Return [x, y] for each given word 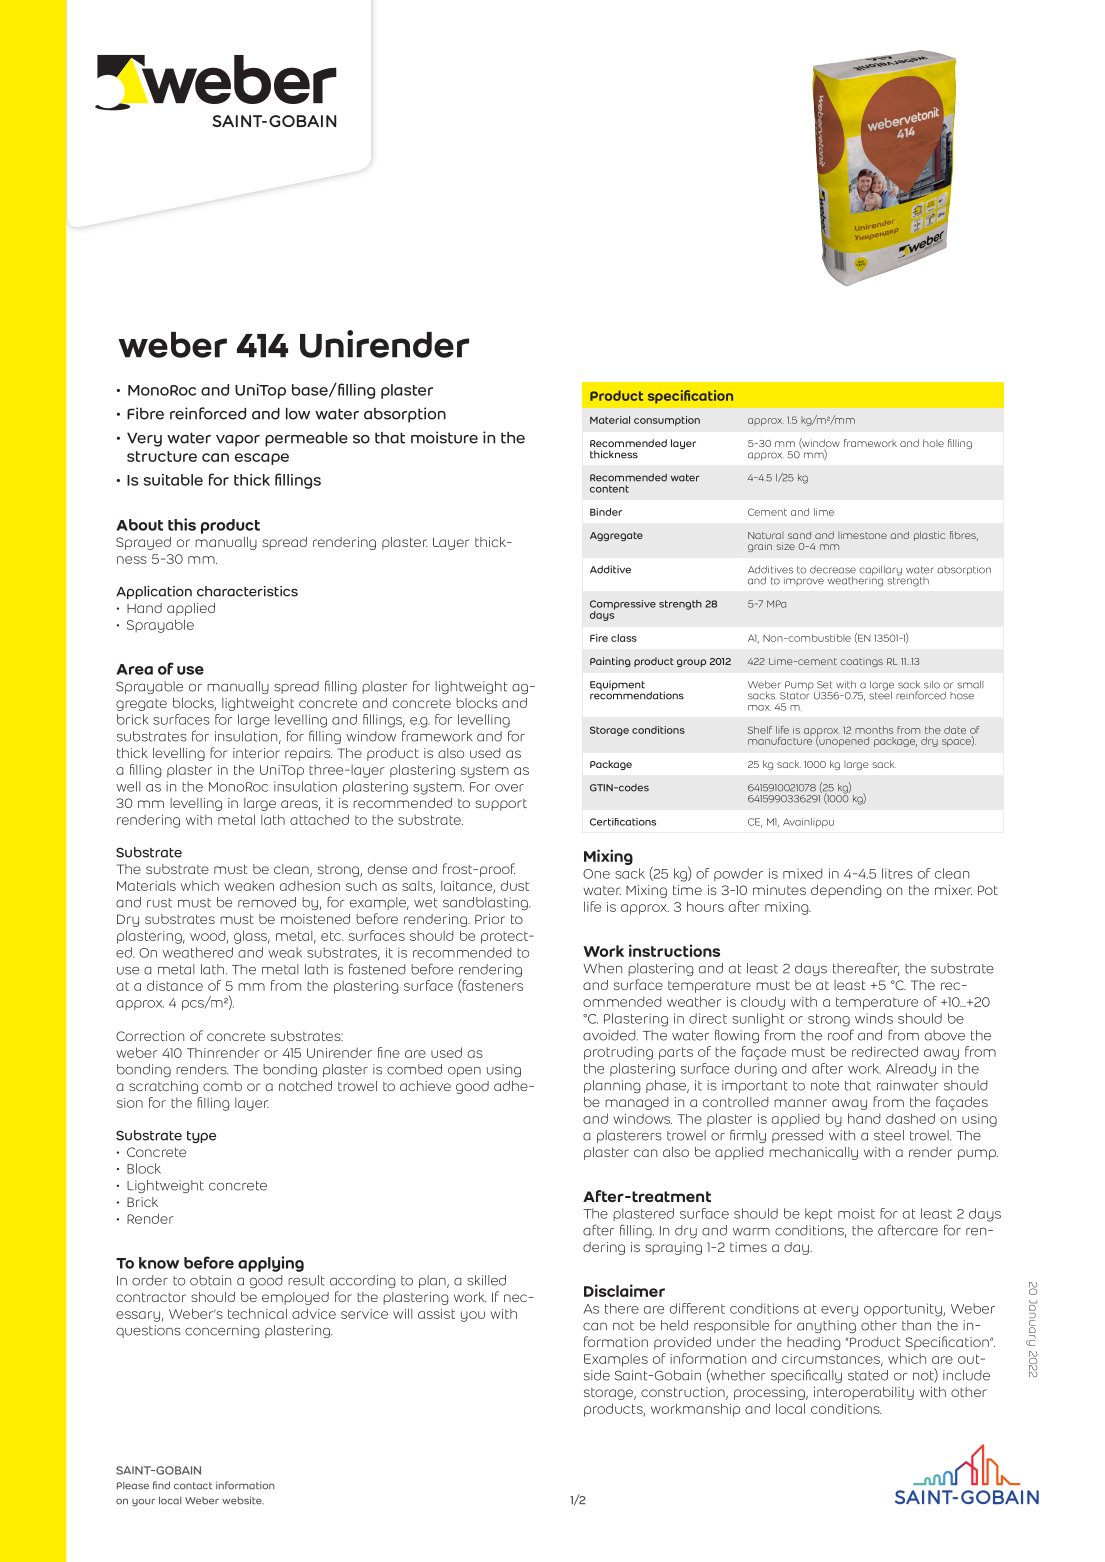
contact [193, 1486]
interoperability [864, 1393]
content [609, 489]
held [674, 1325]
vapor [238, 441]
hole [933, 443]
